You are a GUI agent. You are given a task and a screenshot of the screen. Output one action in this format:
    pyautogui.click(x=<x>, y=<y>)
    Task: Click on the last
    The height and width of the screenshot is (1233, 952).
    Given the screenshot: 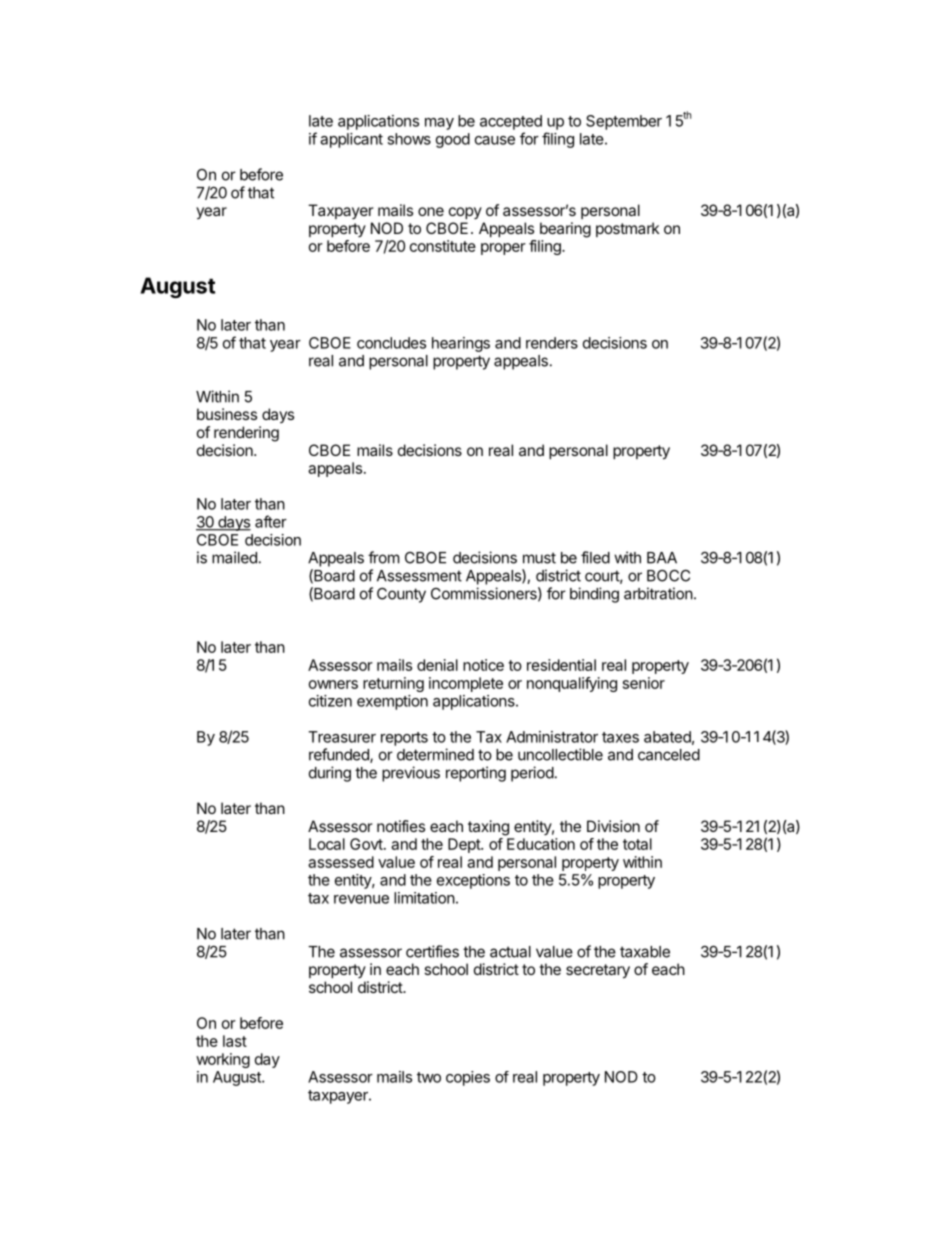 What is the action you would take?
    pyautogui.click(x=235, y=1041)
